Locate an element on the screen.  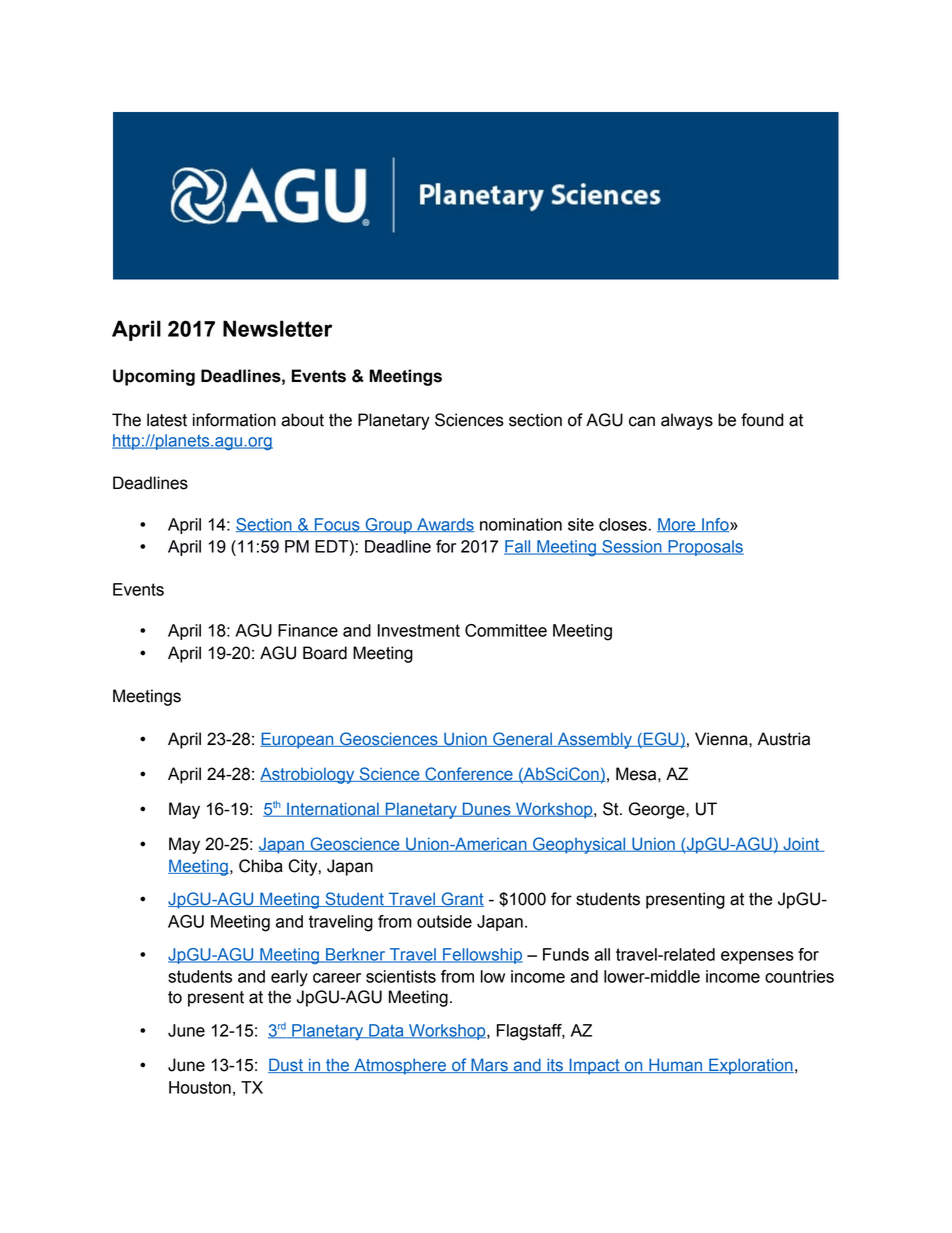
Exploration is located at coordinates (750, 1066).
